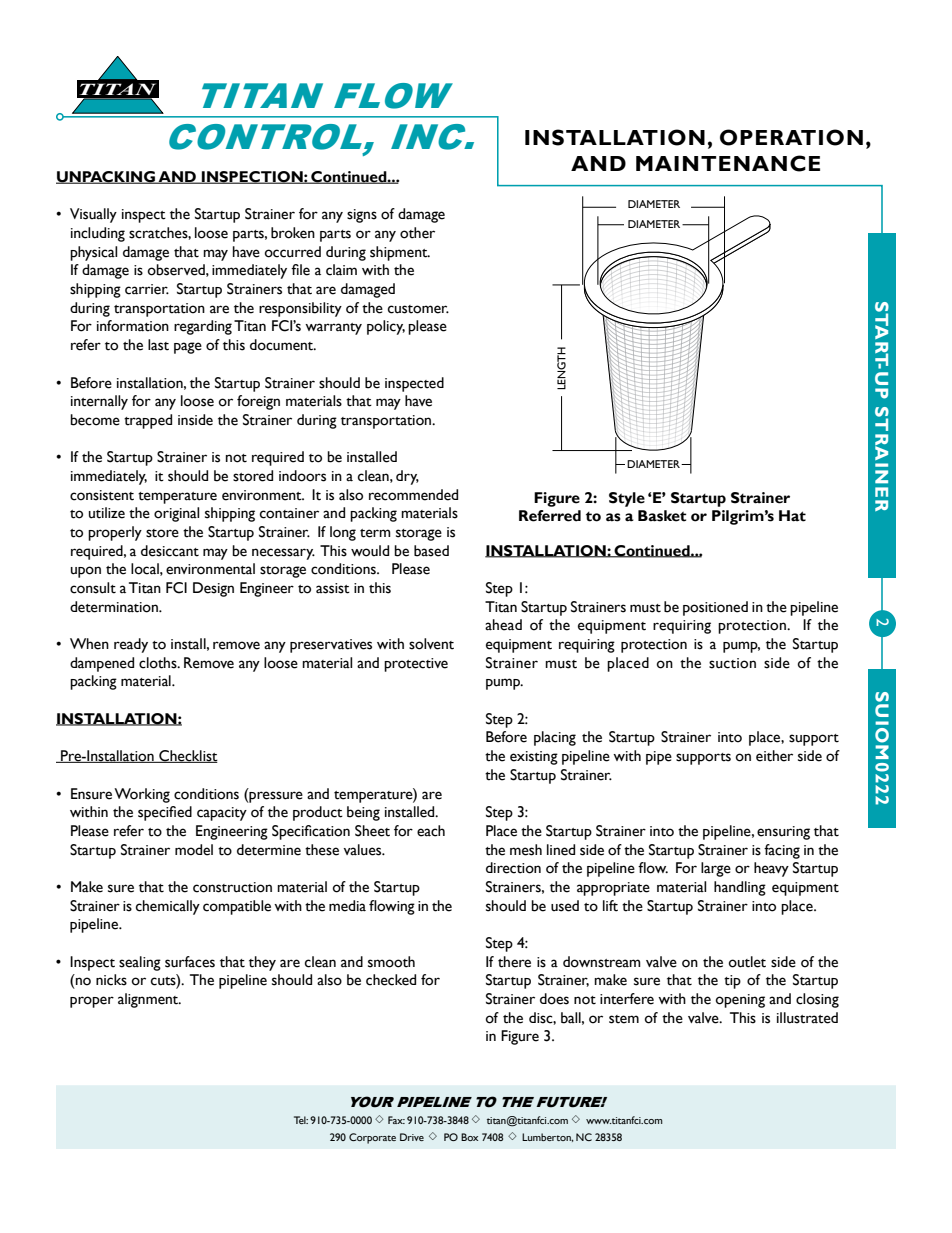  Describe the element at coordinates (417, 233) in the document. I see `other` at that location.
